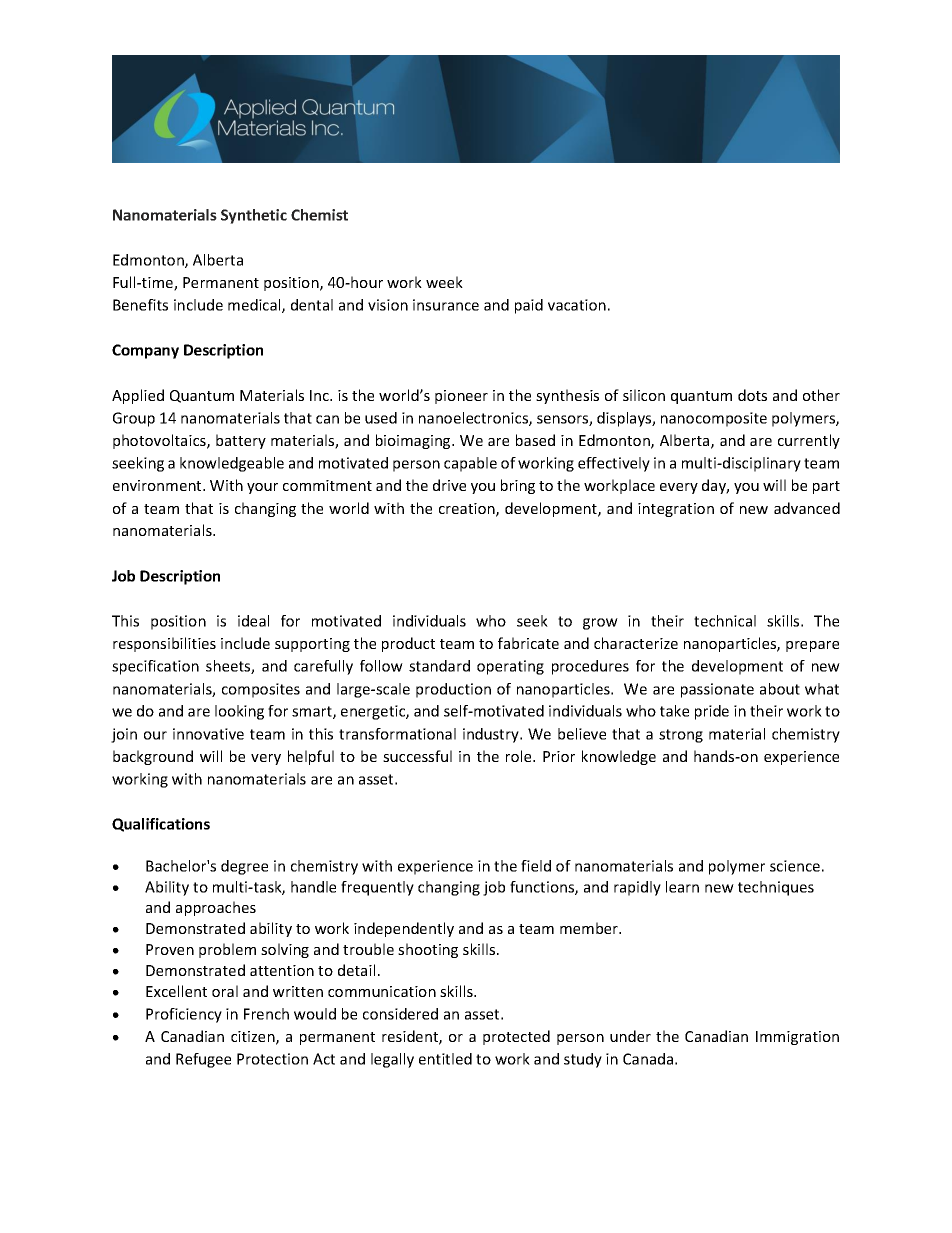 The height and width of the image is (1233, 952). I want to click on Applied, so click(138, 396).
